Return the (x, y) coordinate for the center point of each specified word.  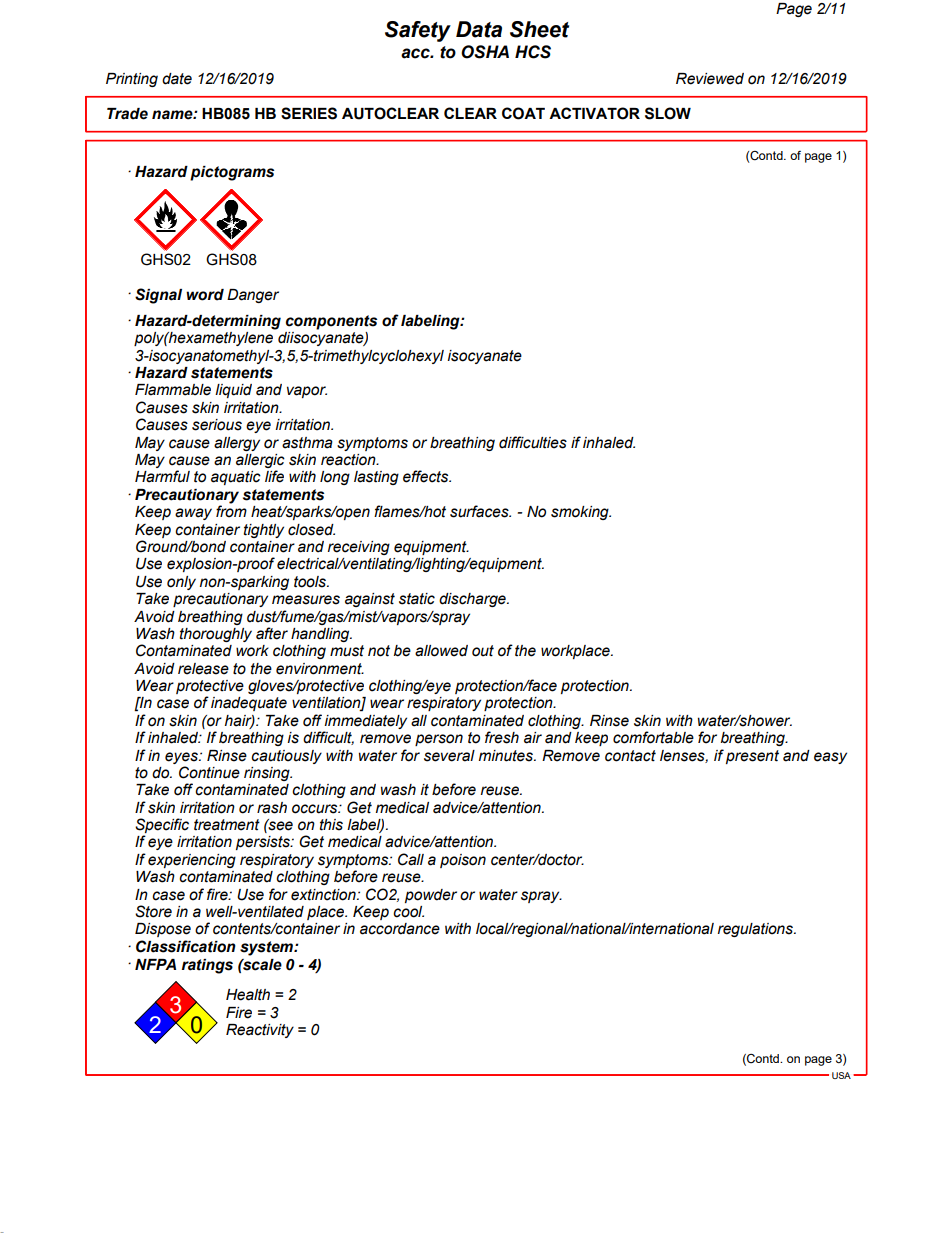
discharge (473, 600)
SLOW (668, 113)
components (331, 322)
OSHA (485, 52)
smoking (581, 513)
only (181, 583)
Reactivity (260, 1031)
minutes (507, 756)
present (752, 757)
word (205, 295)
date (177, 79)
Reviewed (710, 79)
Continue (209, 772)
